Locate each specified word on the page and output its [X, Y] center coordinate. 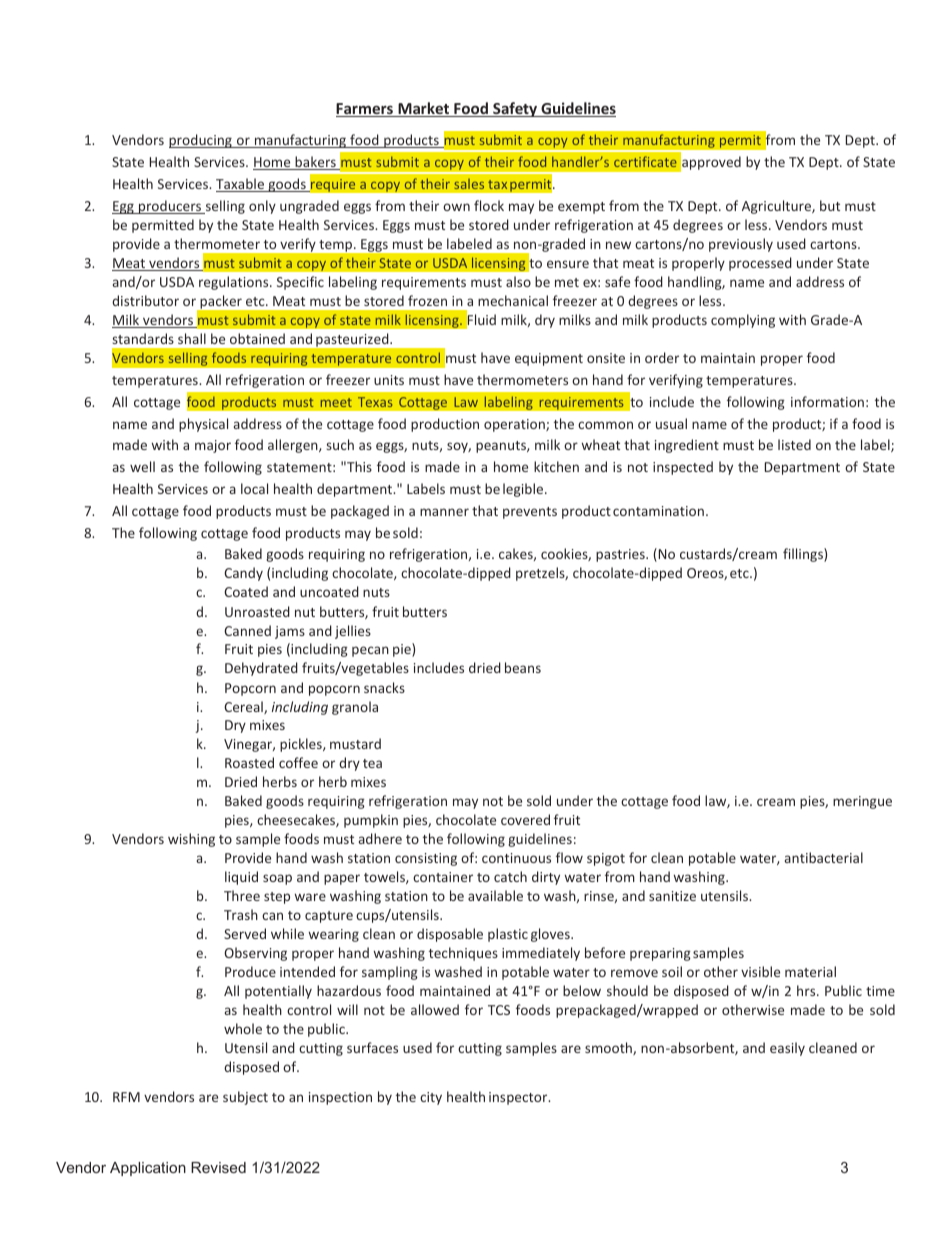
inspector [519, 1098]
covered [525, 819]
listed [794, 444]
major [213, 446]
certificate [645, 161]
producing [201, 141]
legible [524, 490]
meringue [862, 802]
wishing [191, 840]
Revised [218, 1167]
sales [469, 184]
